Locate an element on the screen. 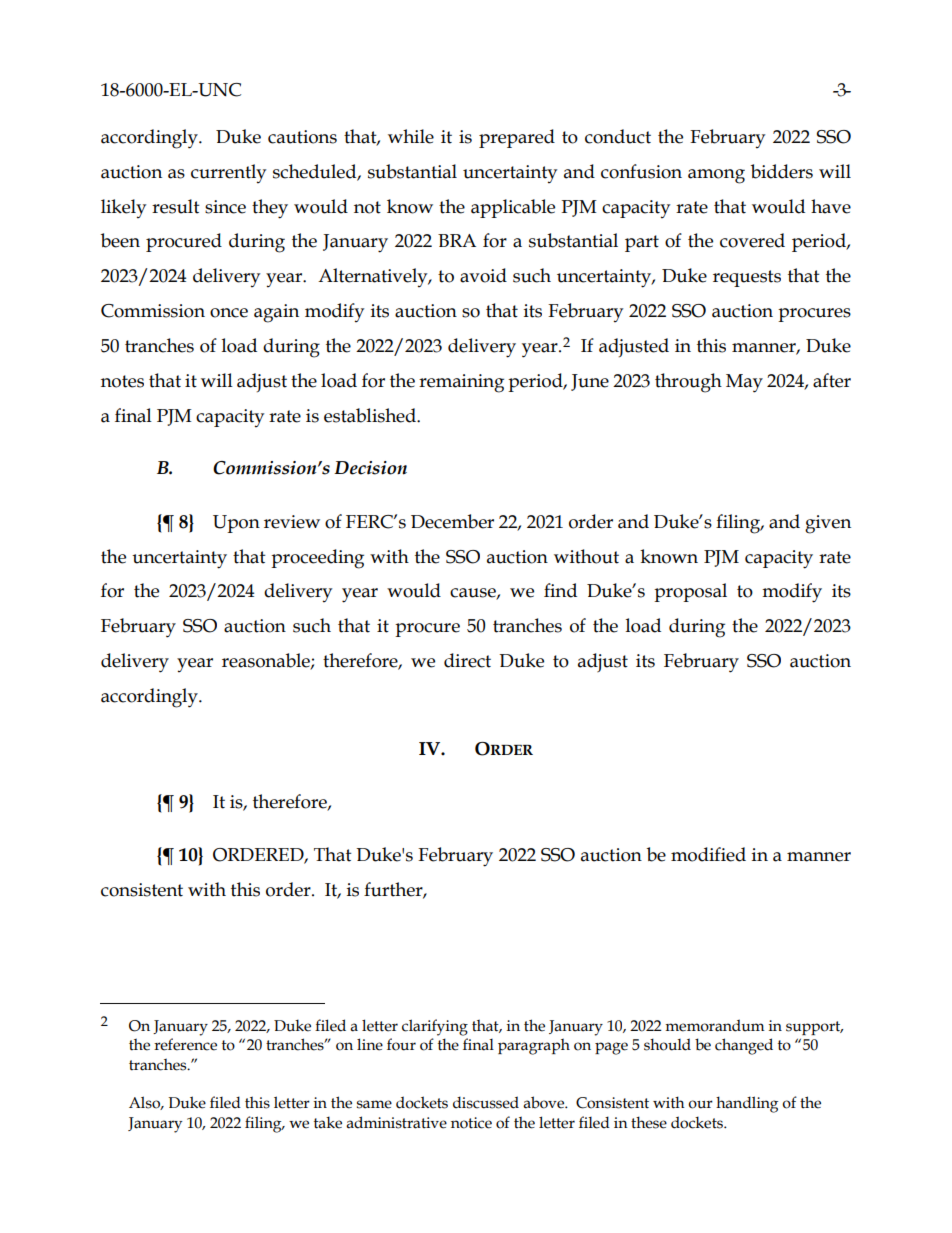 The width and height of the screenshot is (952, 1233). currently is located at coordinates (228, 173).
